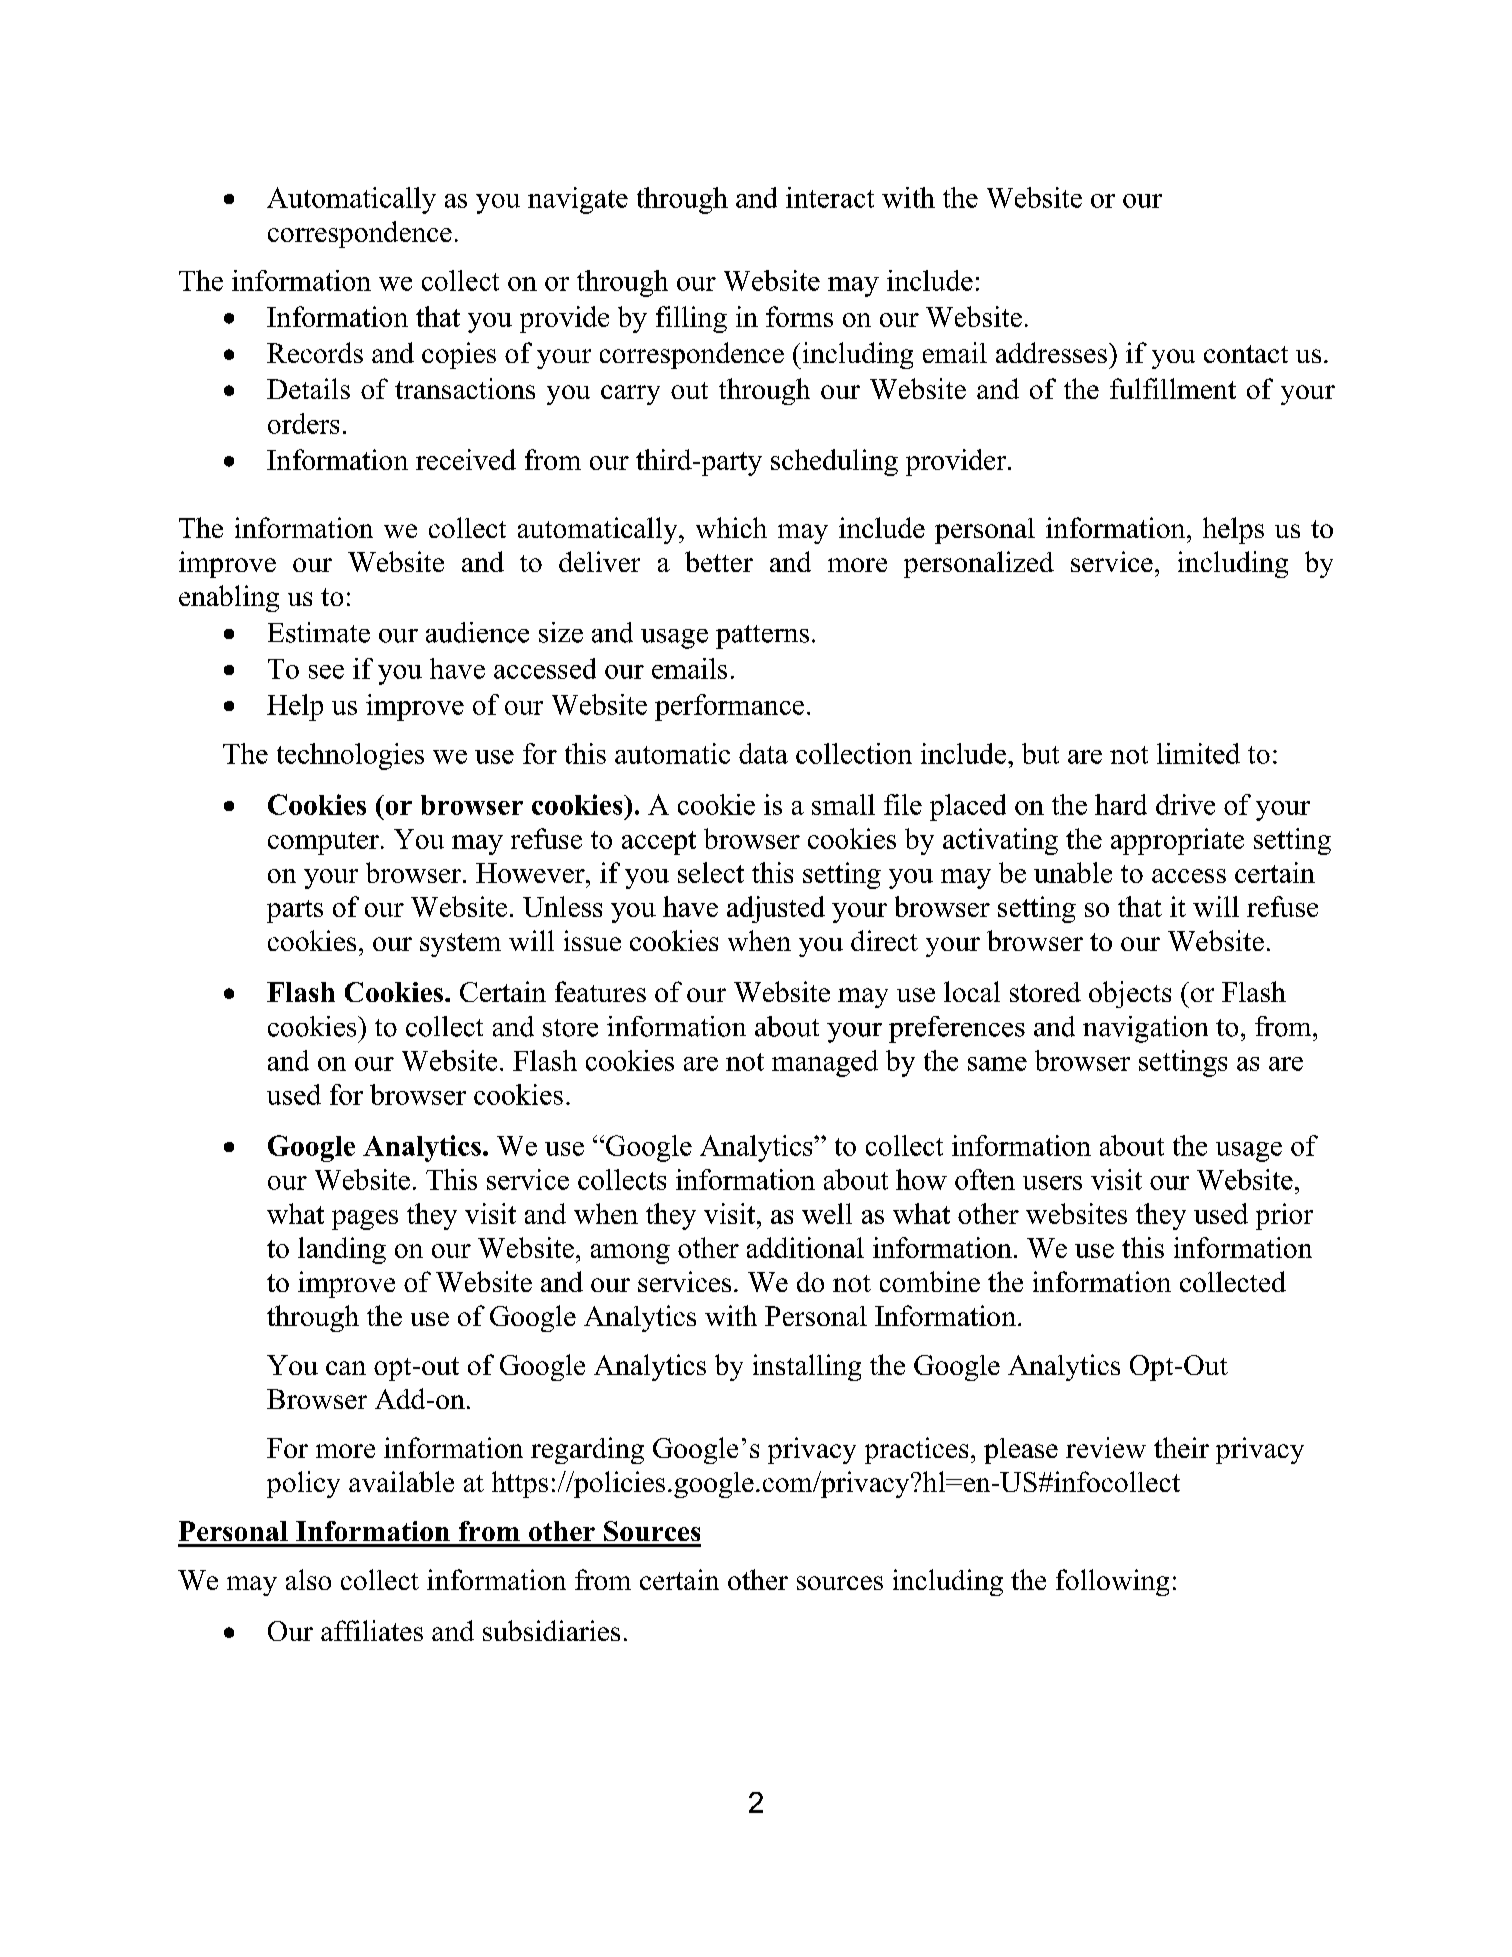 The width and height of the screenshot is (1512, 1957). Describe the element at coordinates (551, 1630) in the screenshot. I see `subsidiaries` at that location.
